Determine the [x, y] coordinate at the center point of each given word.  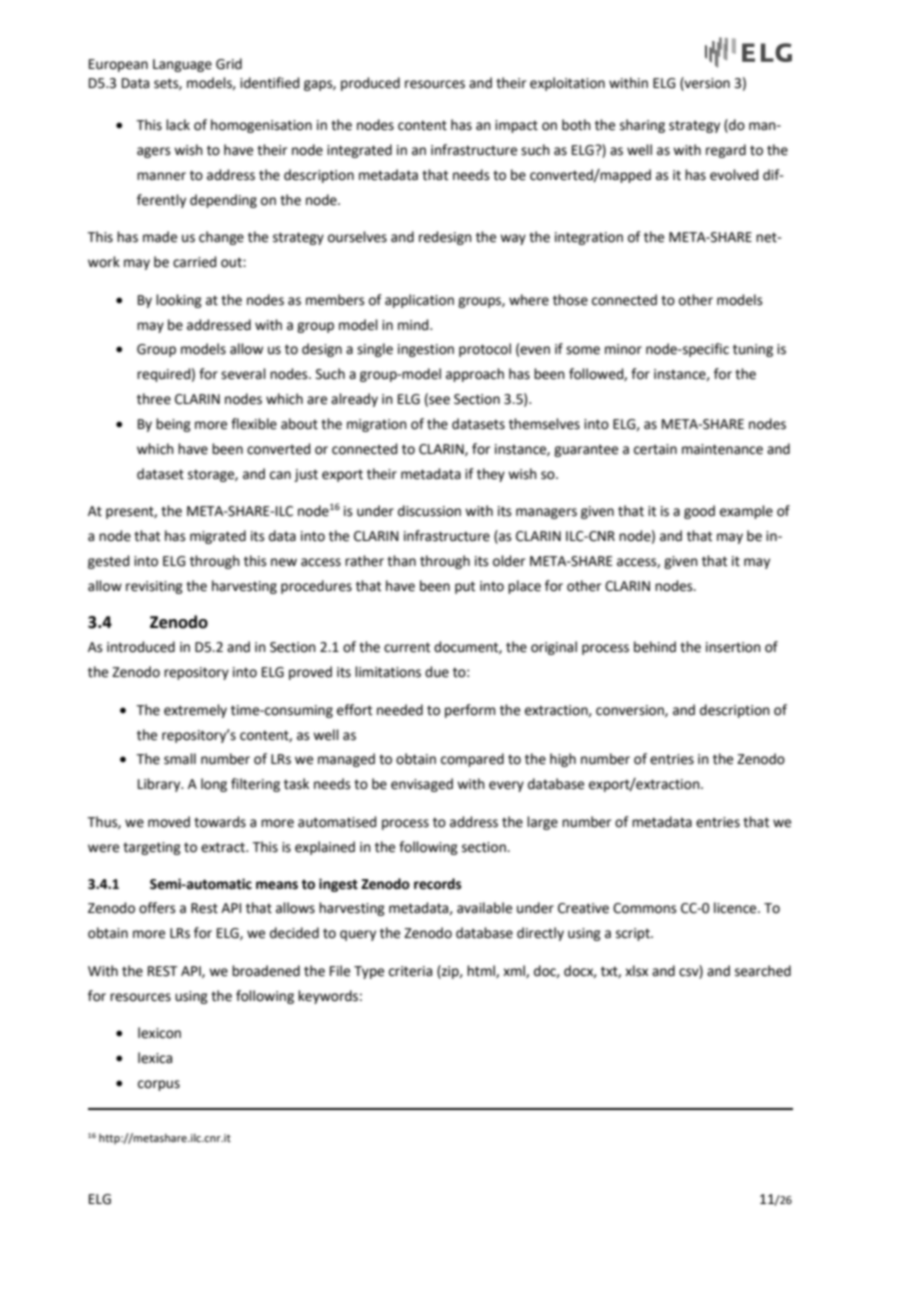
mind [414, 325]
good [699, 512]
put [465, 587]
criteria [410, 971]
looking [179, 301]
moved [169, 822]
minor [623, 349]
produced [370, 84]
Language [182, 65]
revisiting [154, 587]
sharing [642, 126]
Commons [645, 908]
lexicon [159, 1033]
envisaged [422, 785]
